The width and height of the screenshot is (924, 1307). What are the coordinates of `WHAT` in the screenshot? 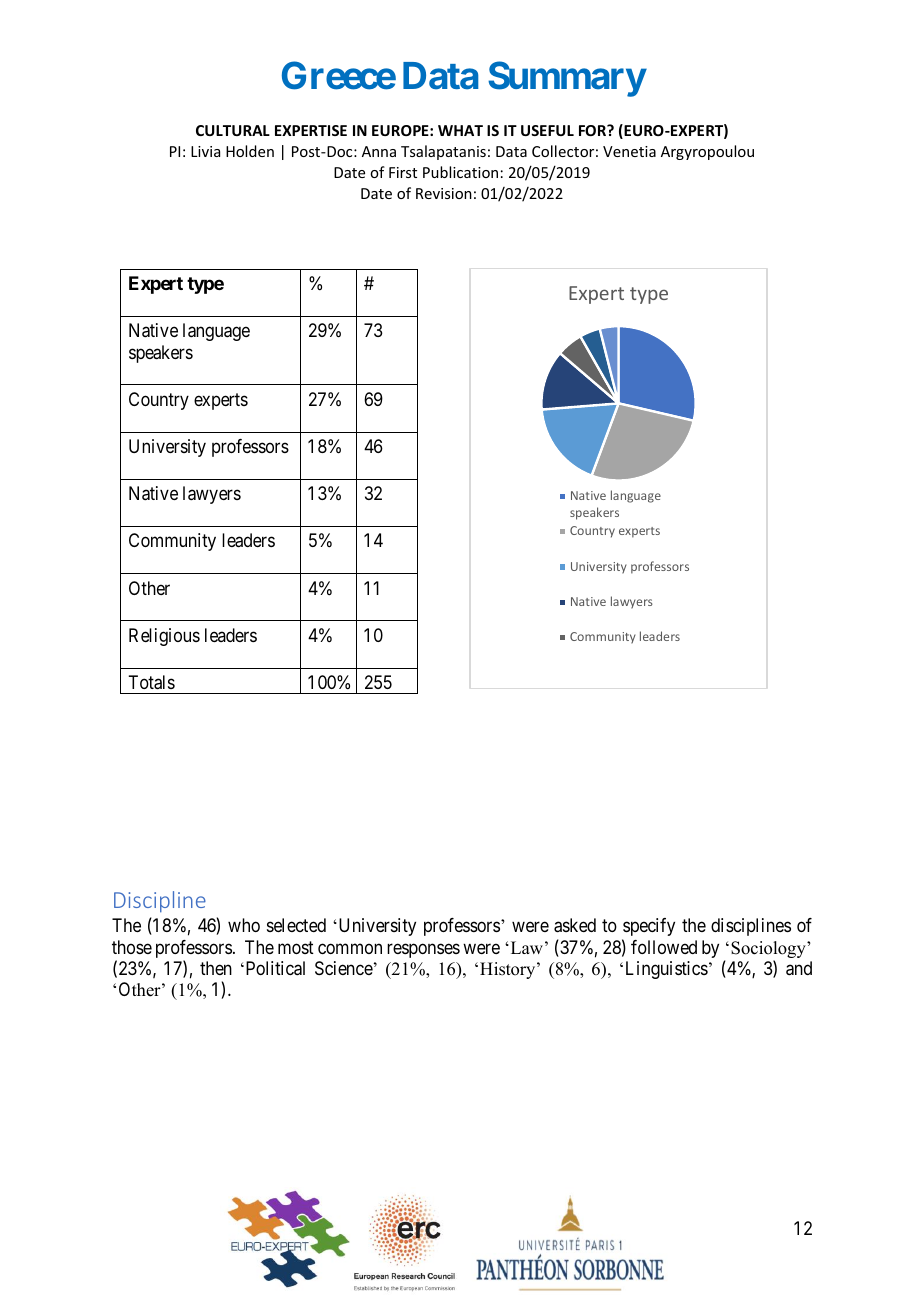 It's located at (460, 130).
